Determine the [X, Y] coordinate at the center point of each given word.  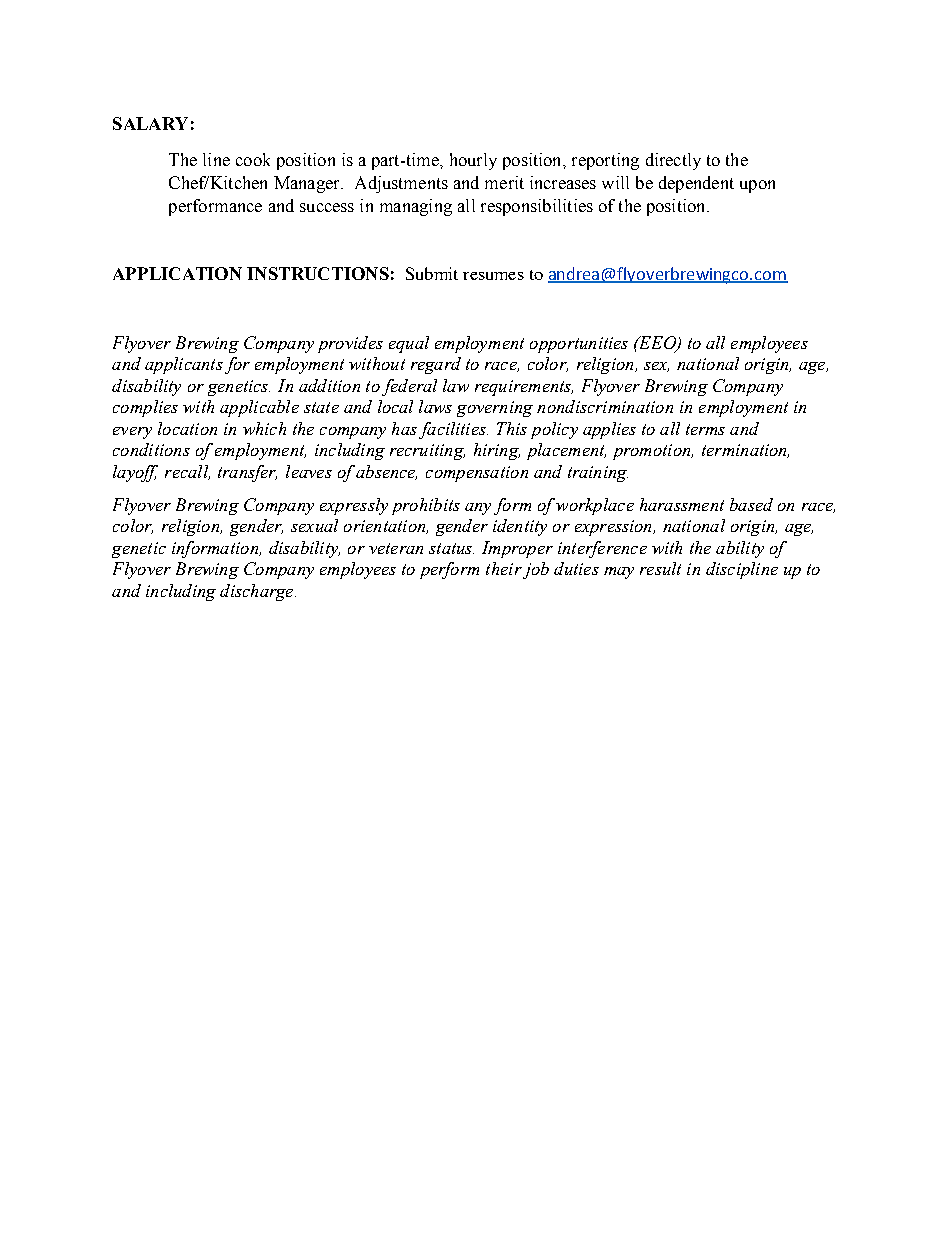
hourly [473, 161]
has [404, 428]
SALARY [150, 123]
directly [673, 161]
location [187, 428]
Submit [432, 273]
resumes [493, 276]
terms [705, 429]
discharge [258, 592]
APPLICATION [177, 273]
